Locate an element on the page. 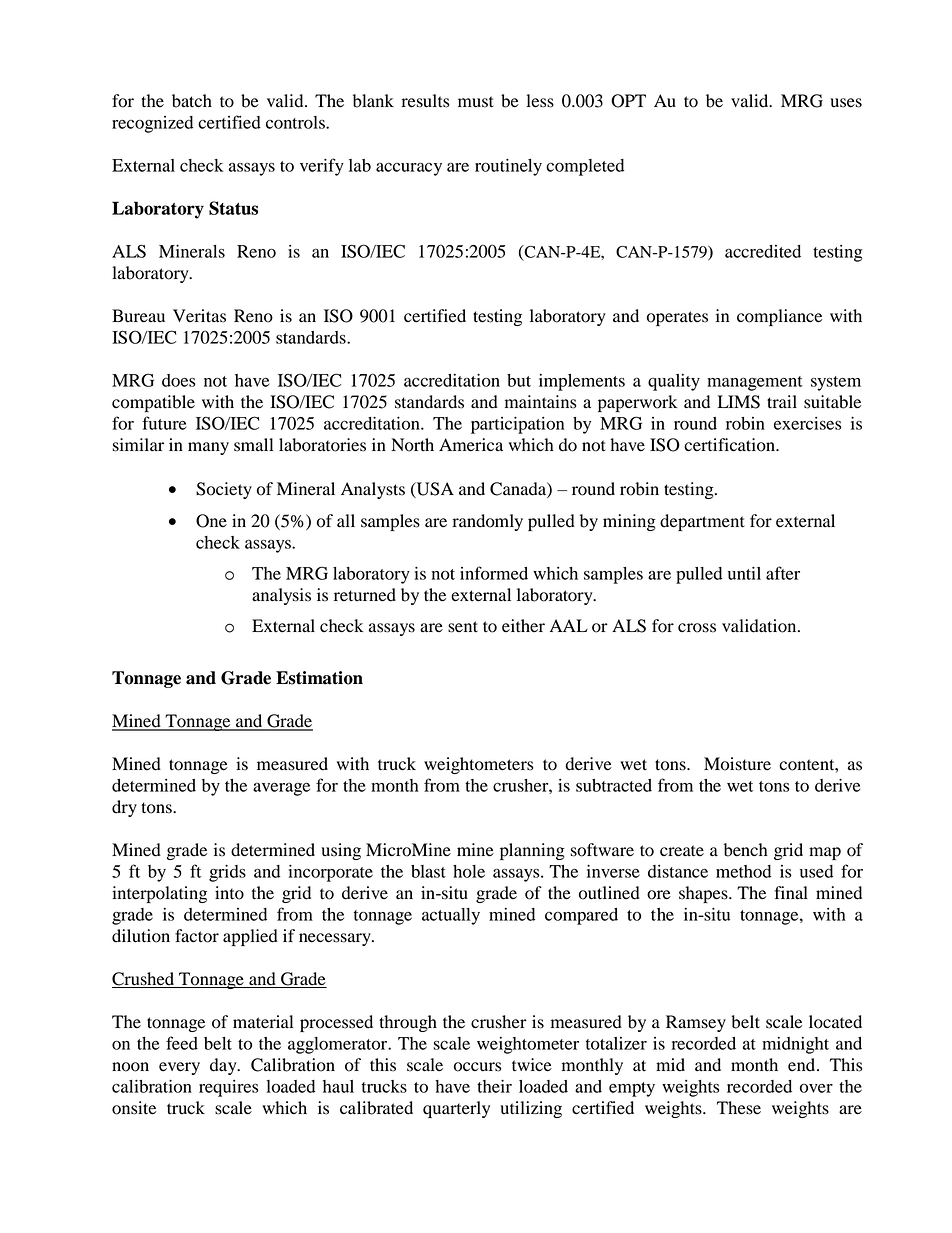  but is located at coordinates (519, 380).
